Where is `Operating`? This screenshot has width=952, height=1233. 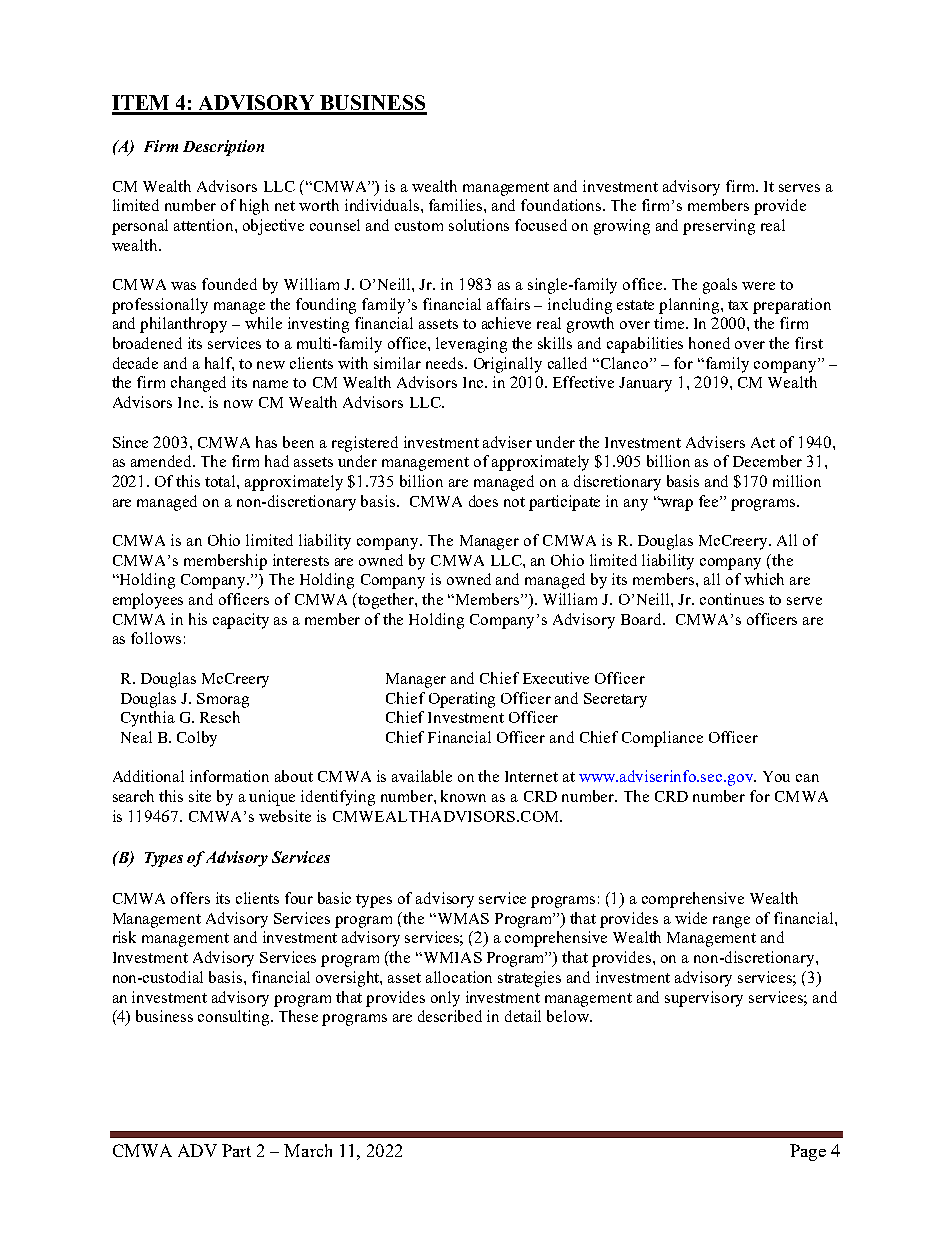 Operating is located at coordinates (462, 700).
